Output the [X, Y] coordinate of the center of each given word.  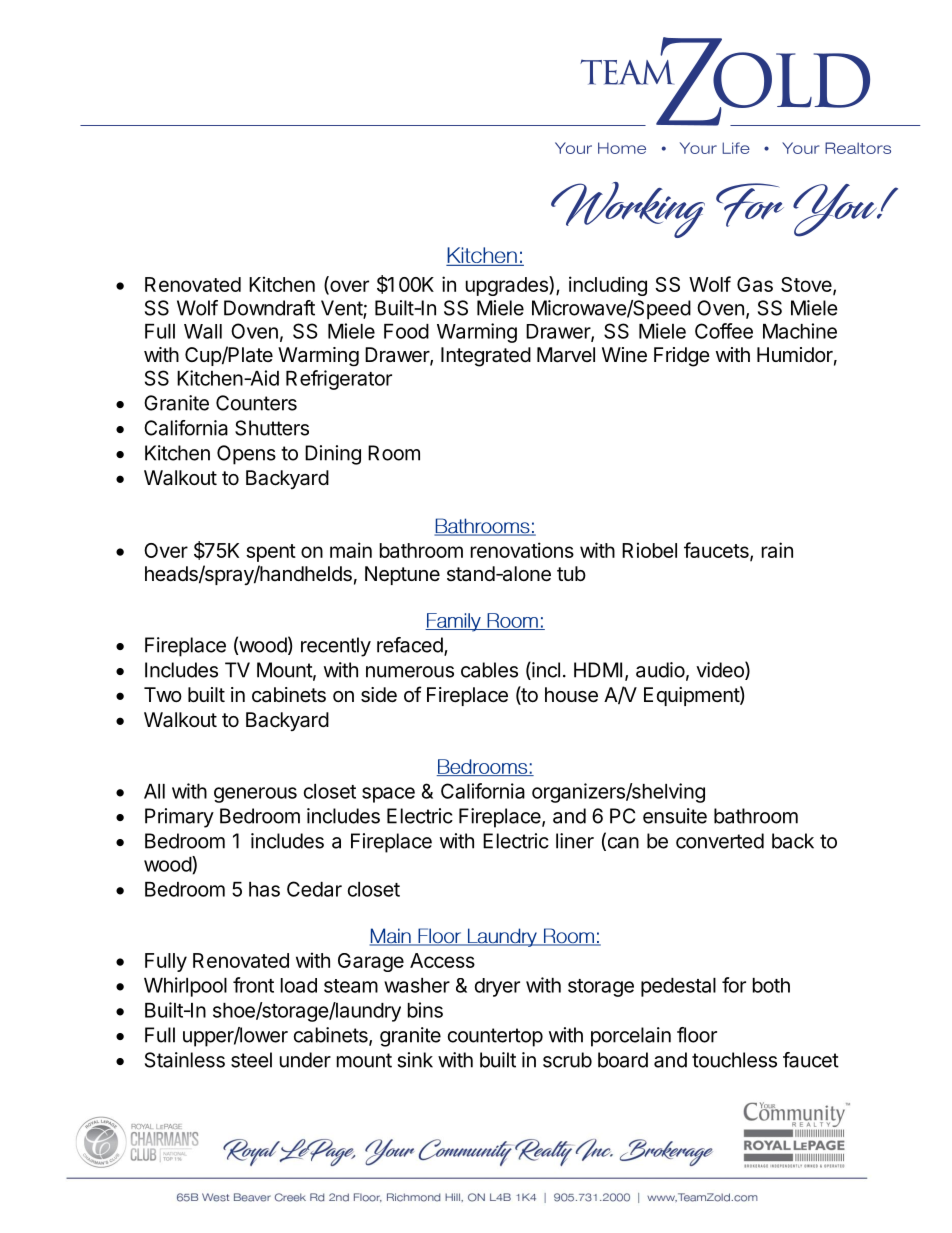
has [264, 889]
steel [251, 1060]
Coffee [724, 331]
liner [575, 841]
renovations [522, 550]
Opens [246, 455]
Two [163, 694]
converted [720, 841]
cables [489, 670]
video [721, 670]
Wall [203, 331]
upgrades [508, 286]
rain [777, 550]
